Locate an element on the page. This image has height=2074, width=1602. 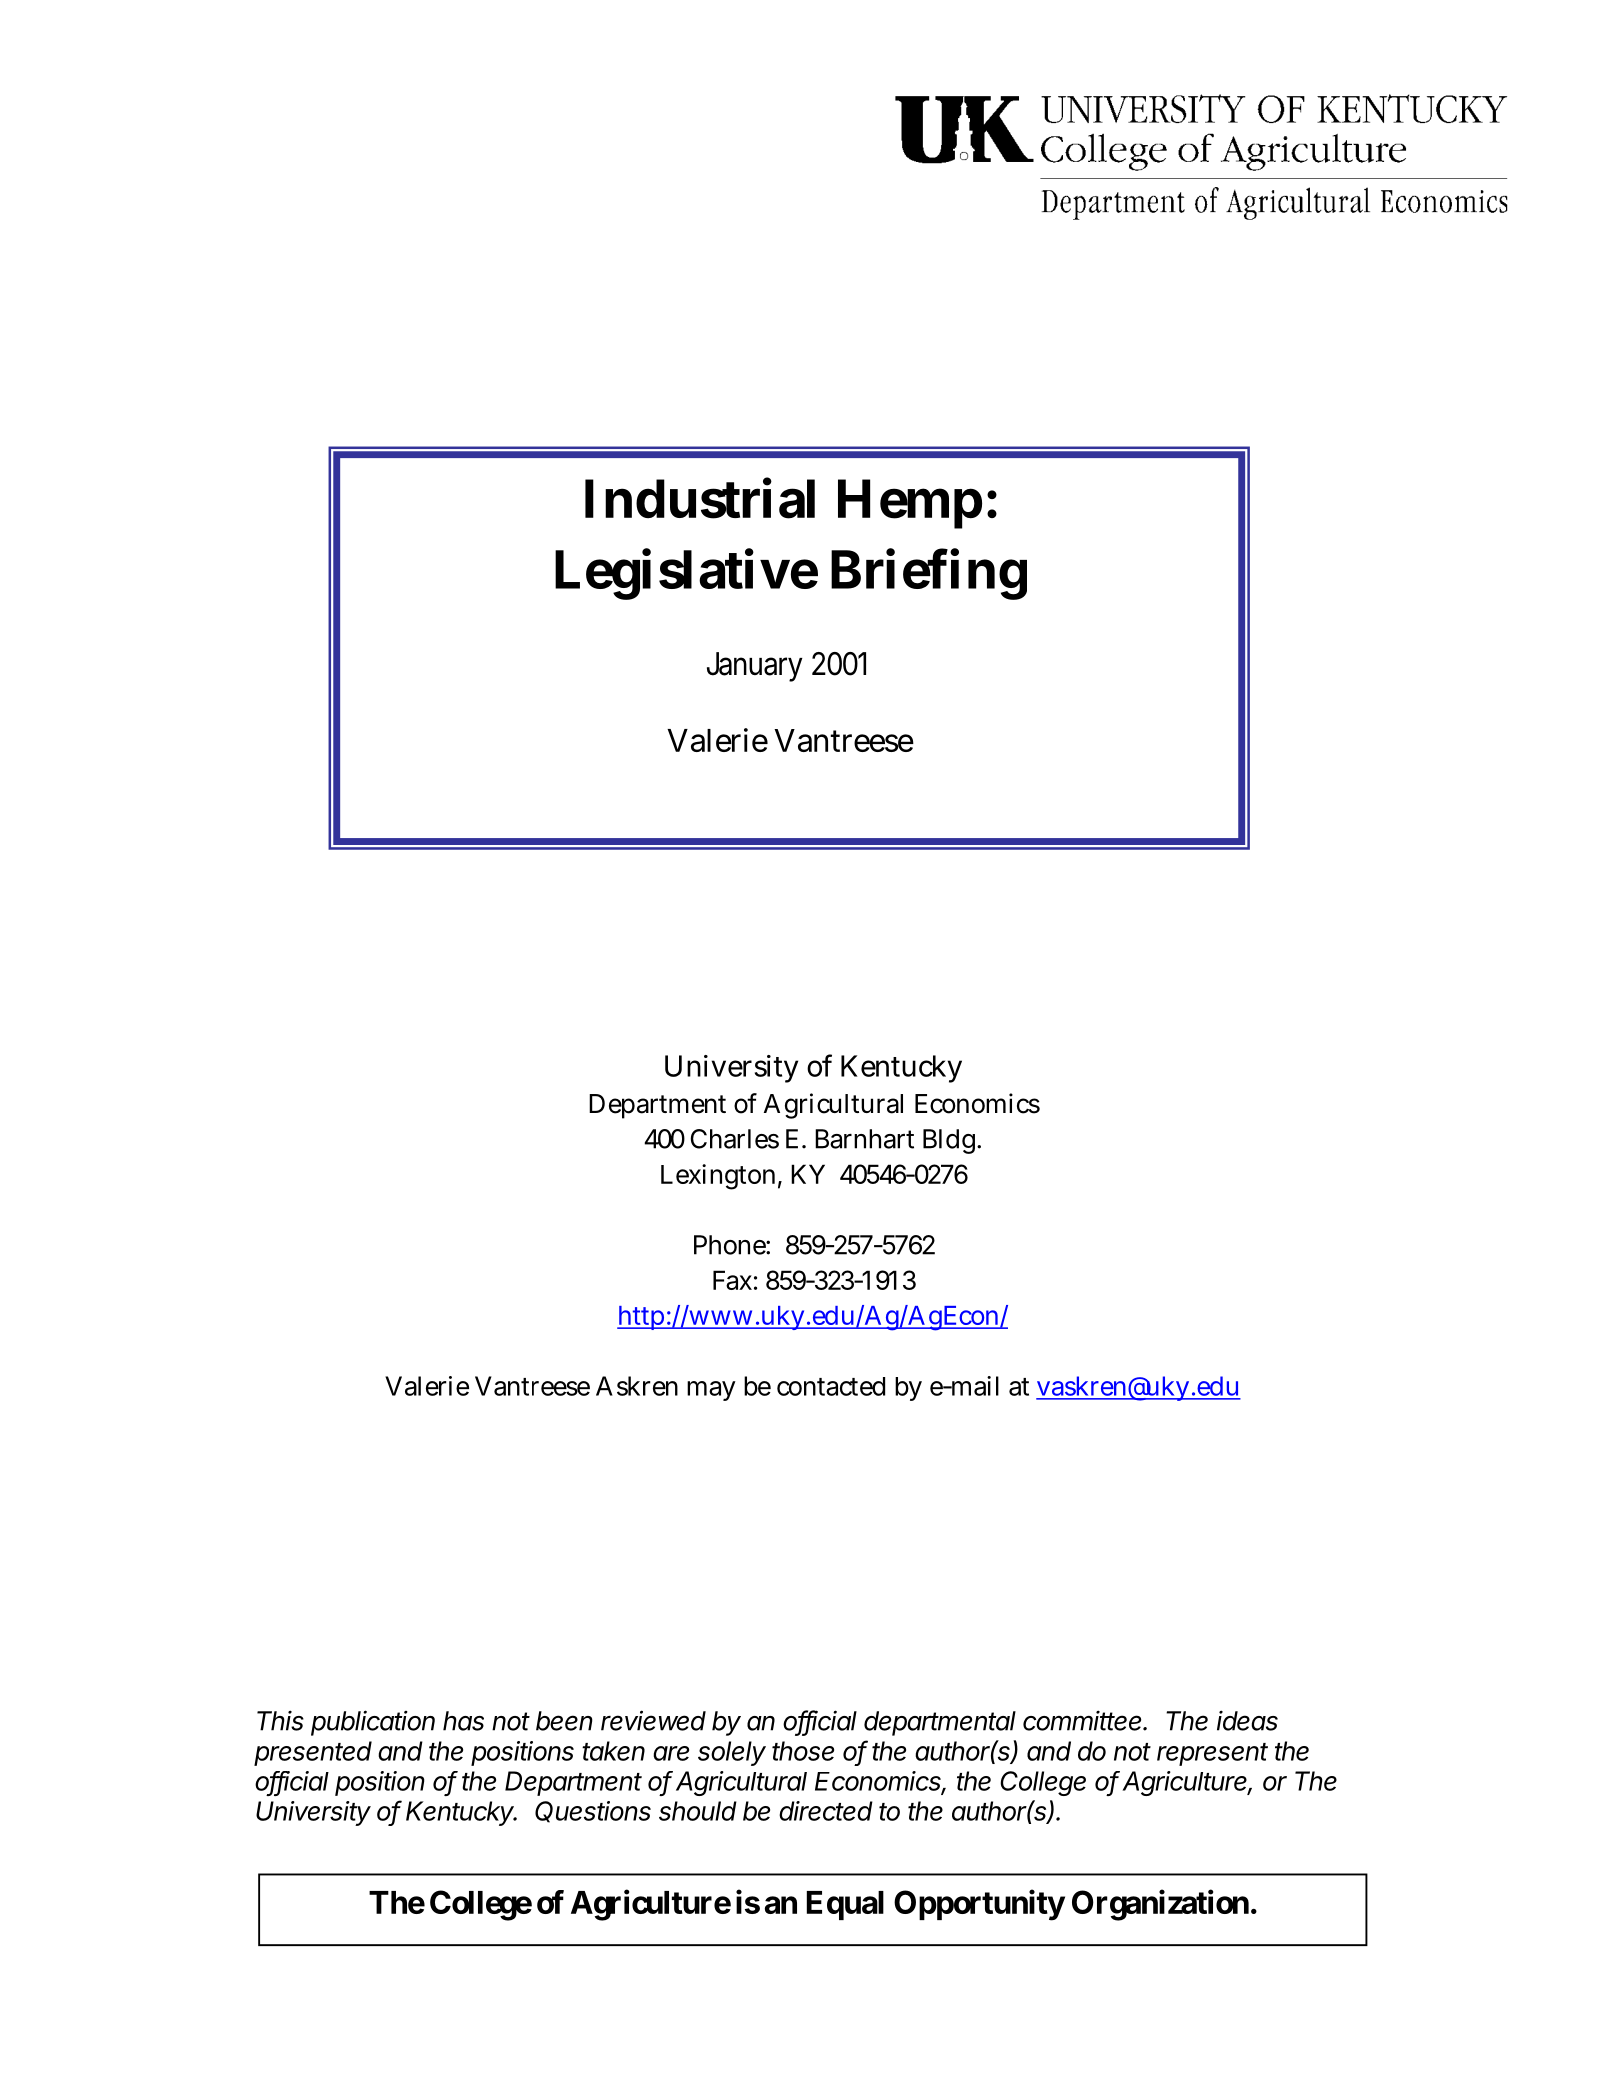
Charles is located at coordinates (735, 1139).
